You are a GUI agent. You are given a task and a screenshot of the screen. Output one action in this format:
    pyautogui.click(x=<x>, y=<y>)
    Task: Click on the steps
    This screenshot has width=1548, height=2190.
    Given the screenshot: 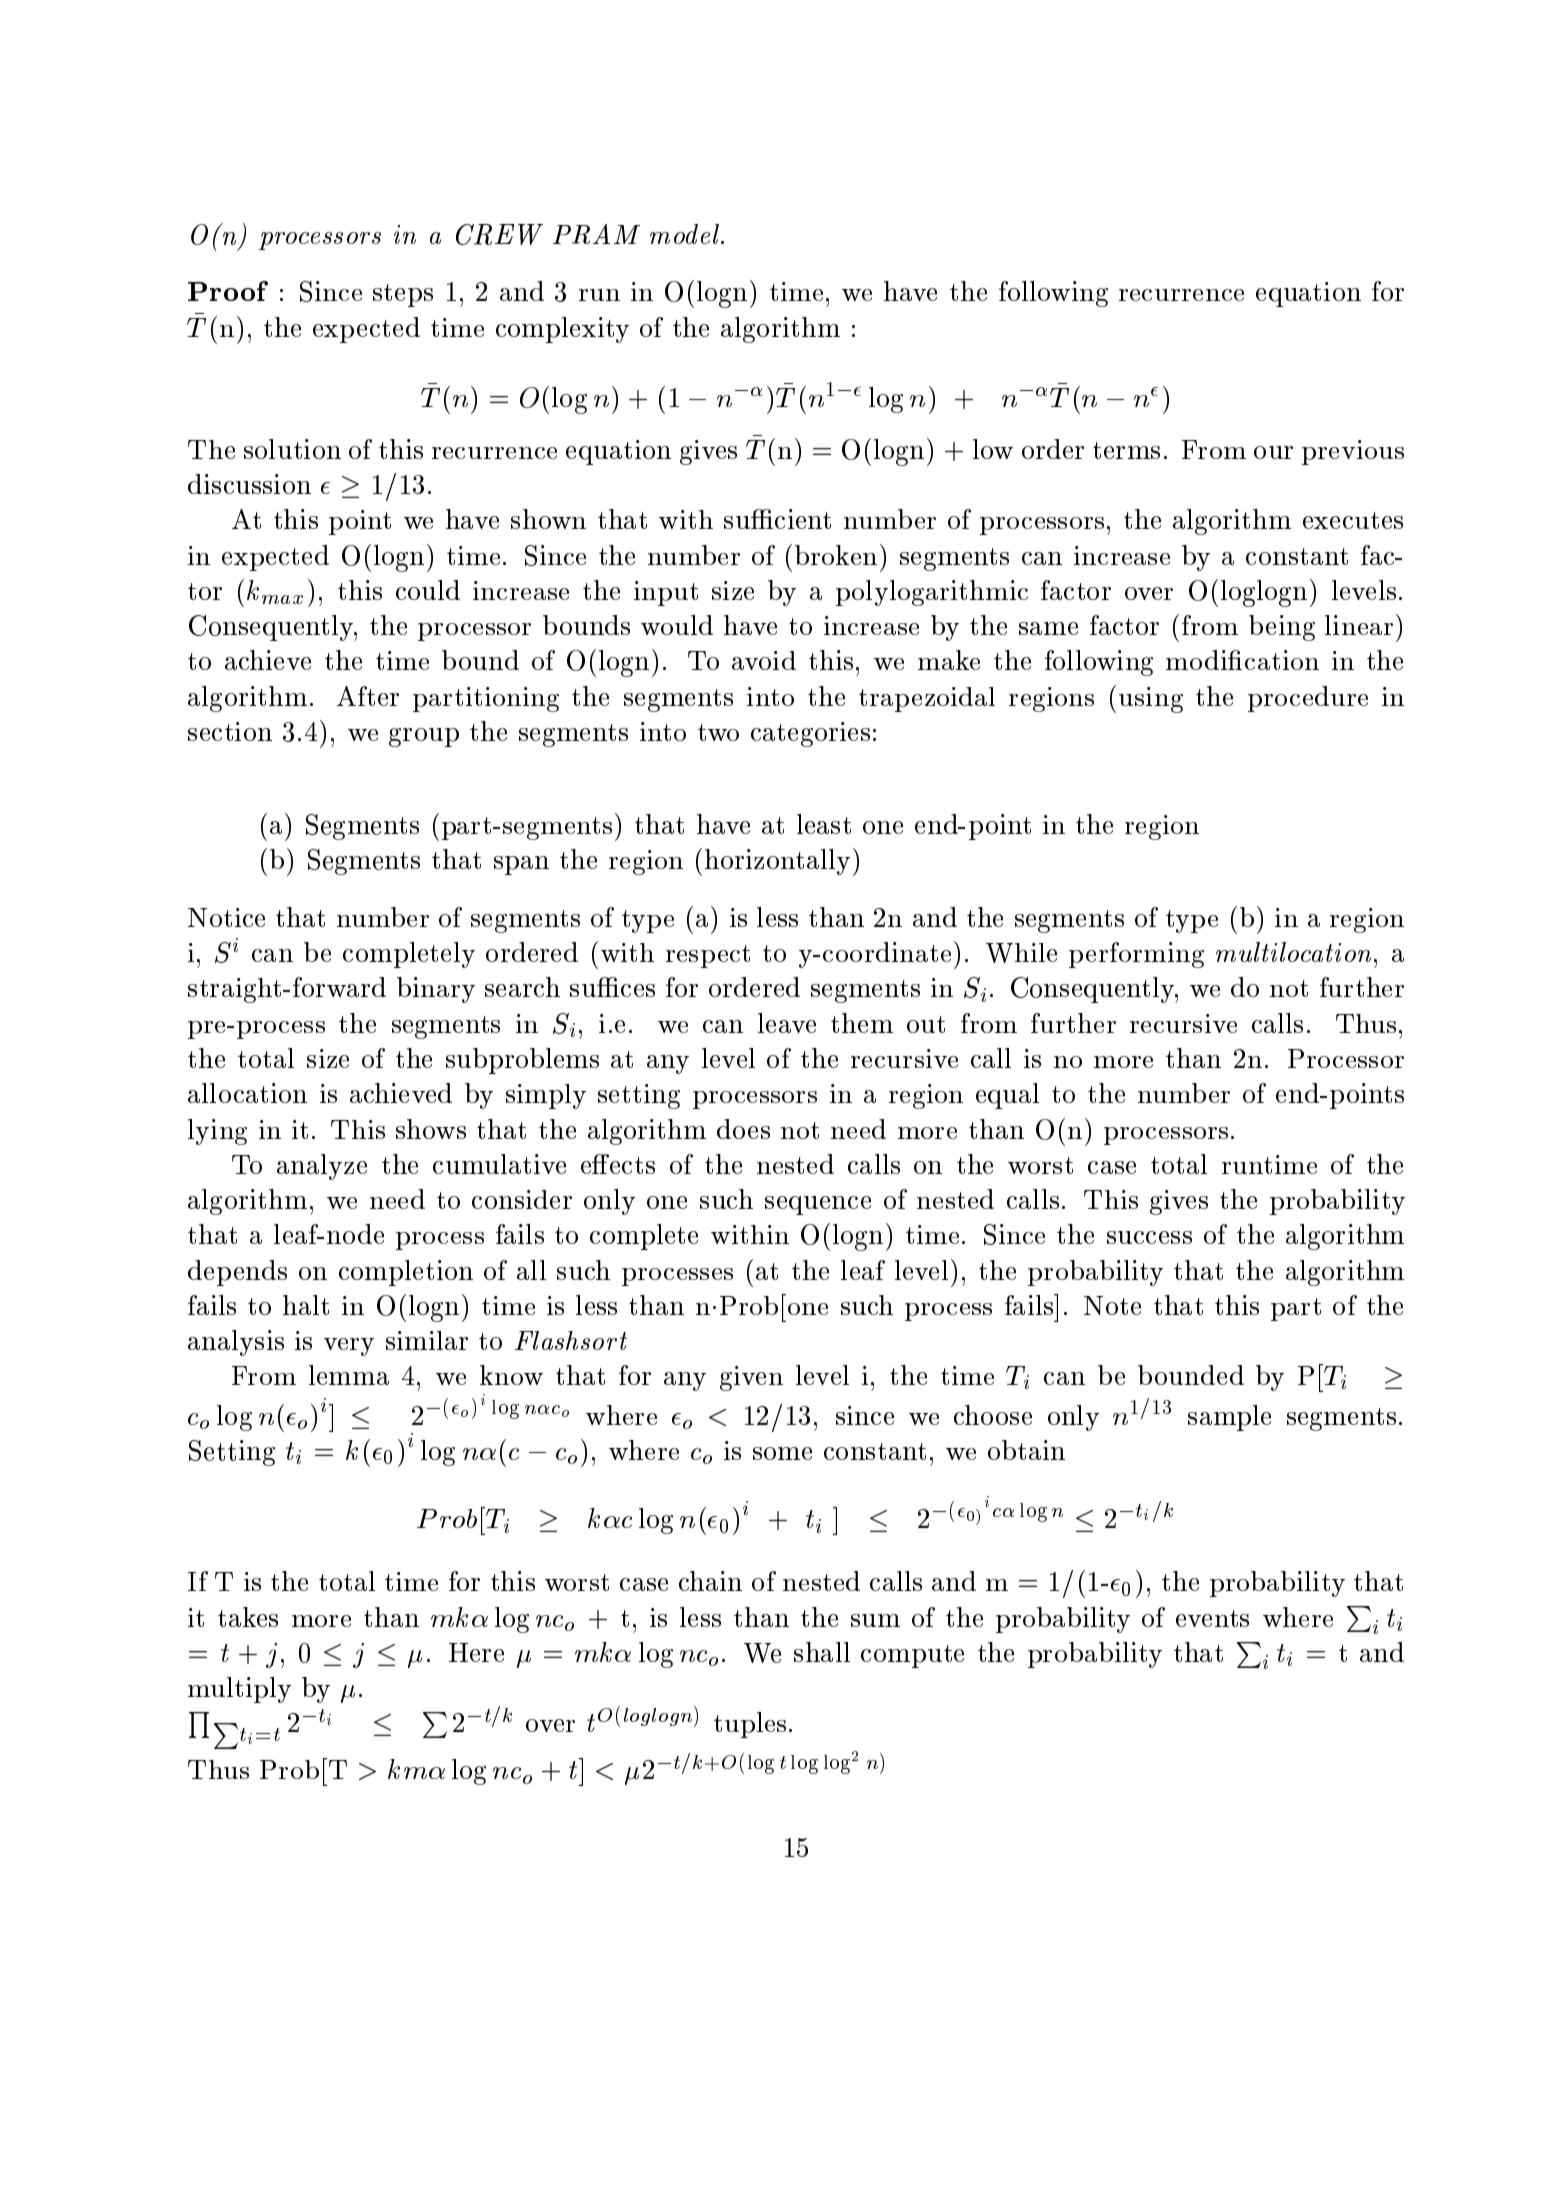 What is the action you would take?
    pyautogui.click(x=403, y=295)
